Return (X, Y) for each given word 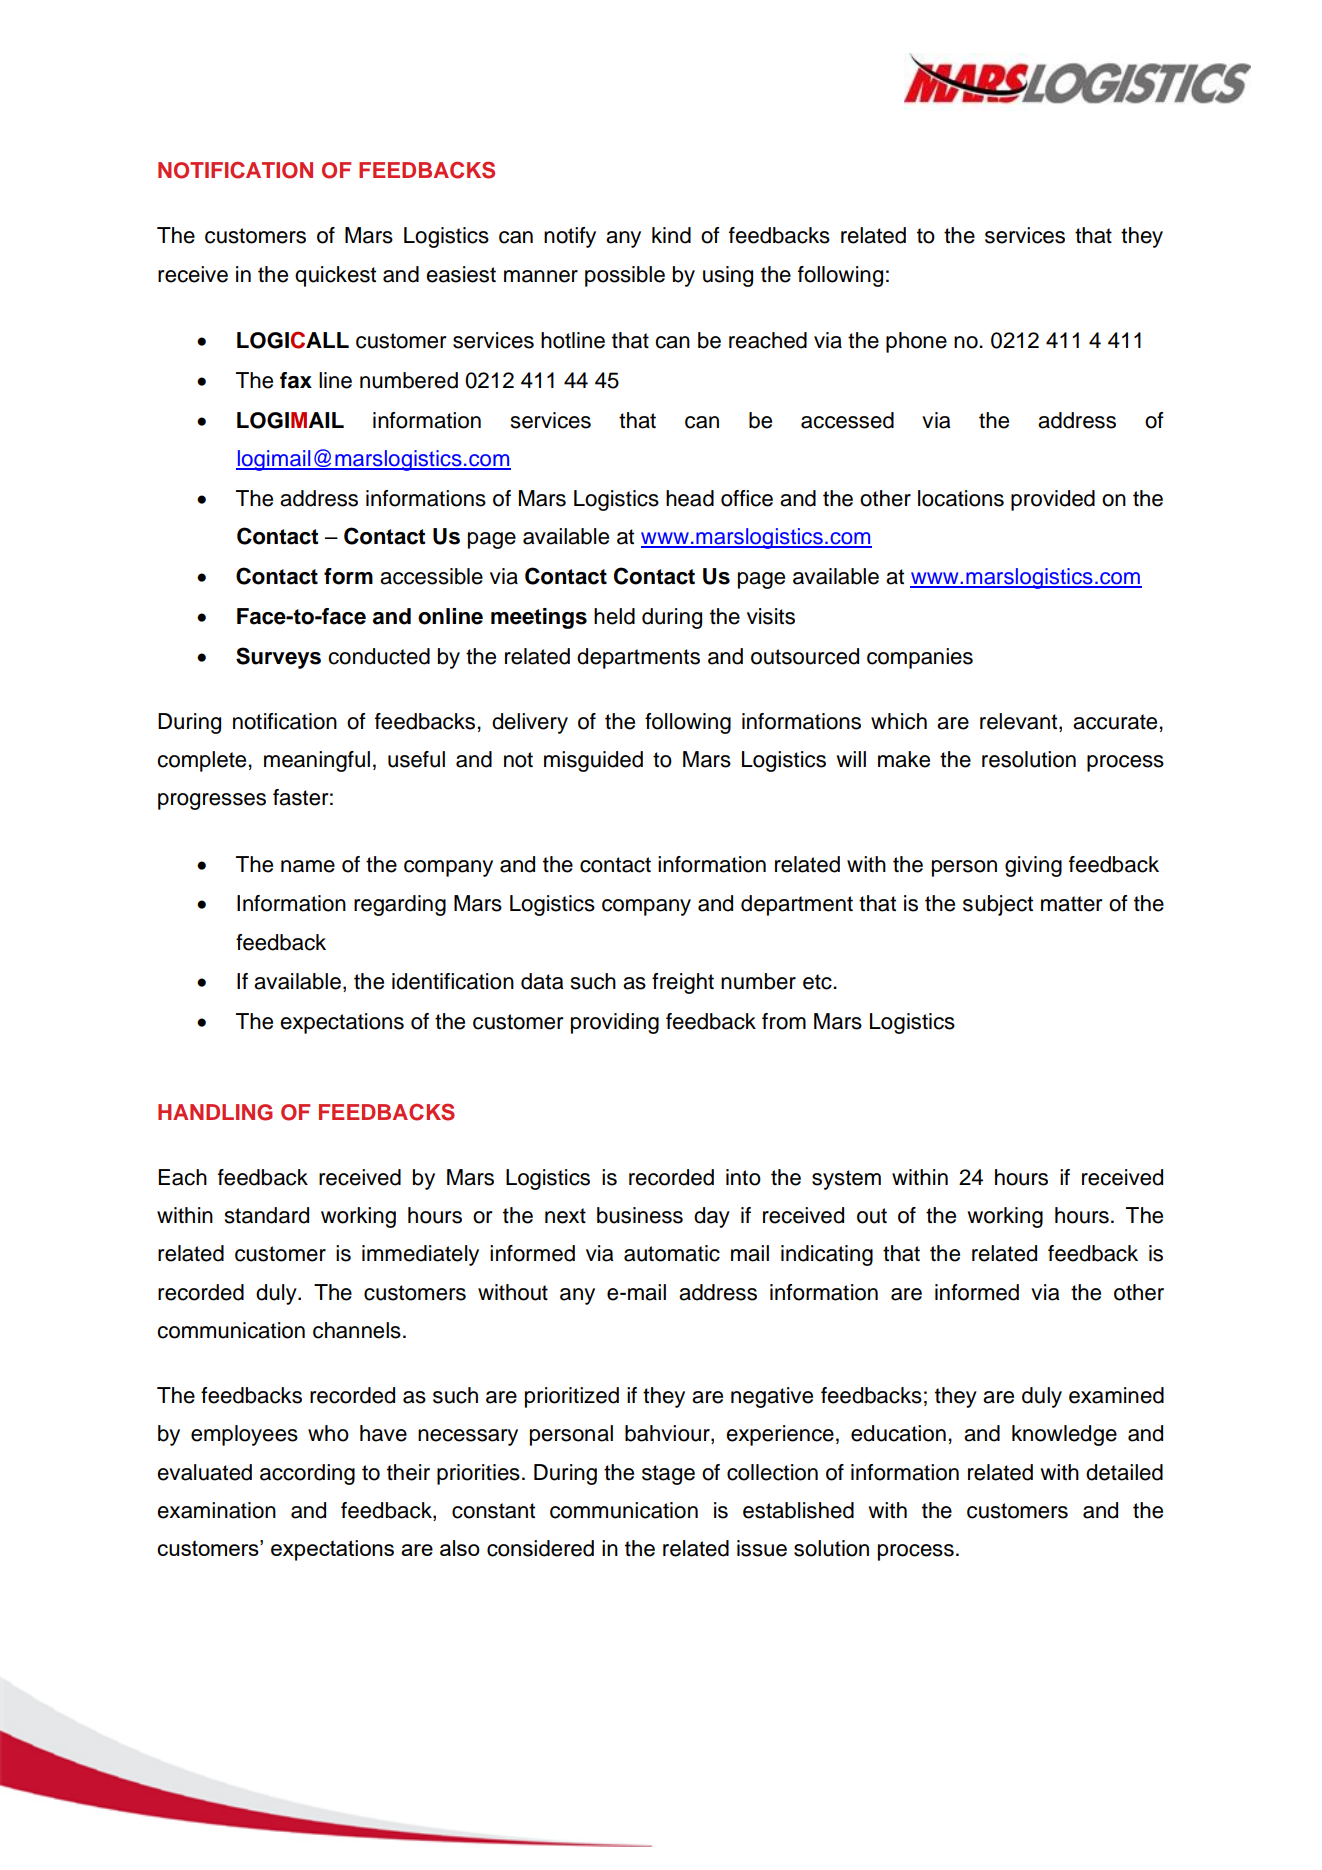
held (614, 616)
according (307, 1474)
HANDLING (215, 1112)
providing (615, 1023)
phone (916, 342)
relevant (1020, 721)
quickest (335, 276)
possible (625, 276)
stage (668, 1475)
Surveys (278, 658)
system (846, 1180)
